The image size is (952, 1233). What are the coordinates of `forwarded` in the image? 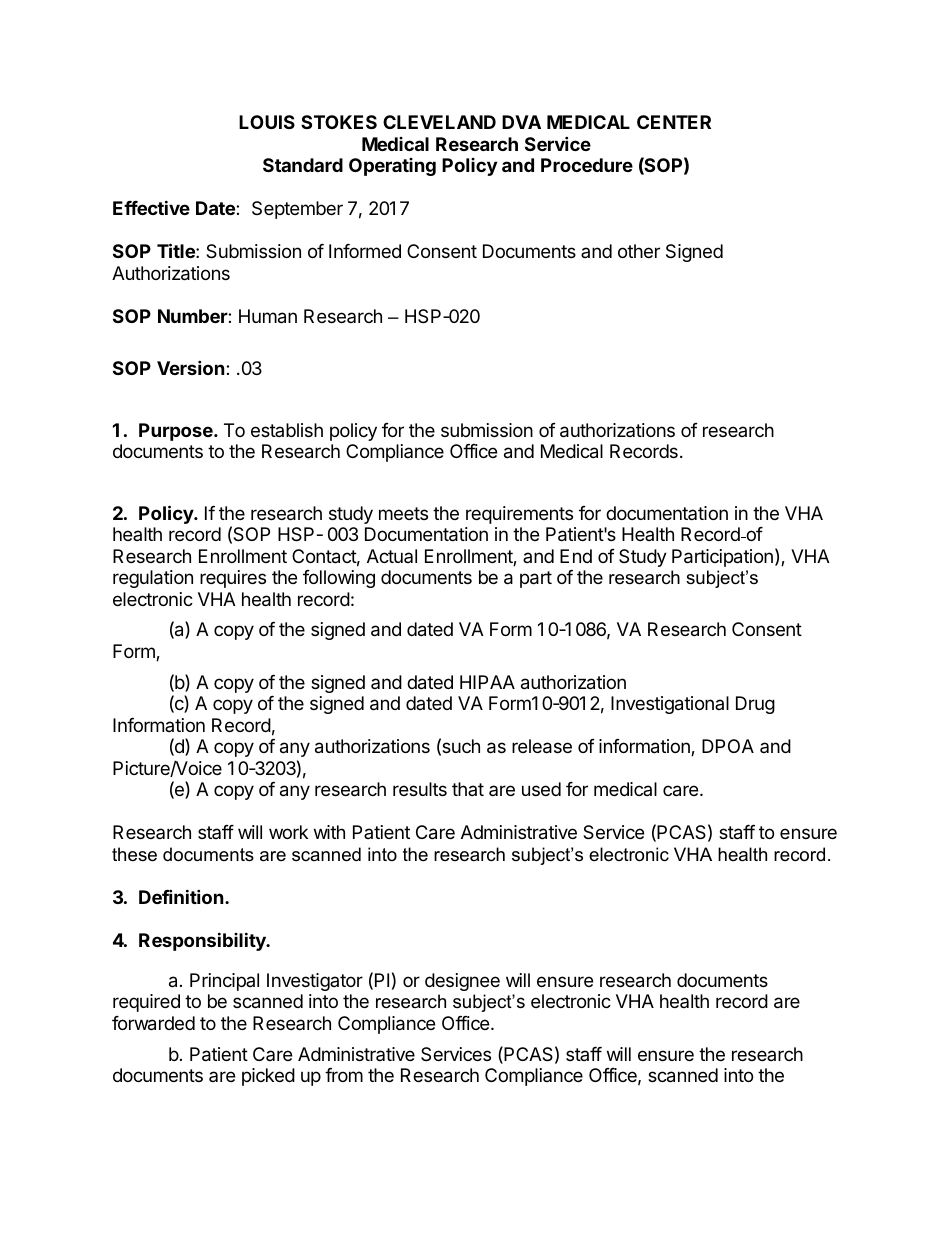 It's located at (153, 1023).
